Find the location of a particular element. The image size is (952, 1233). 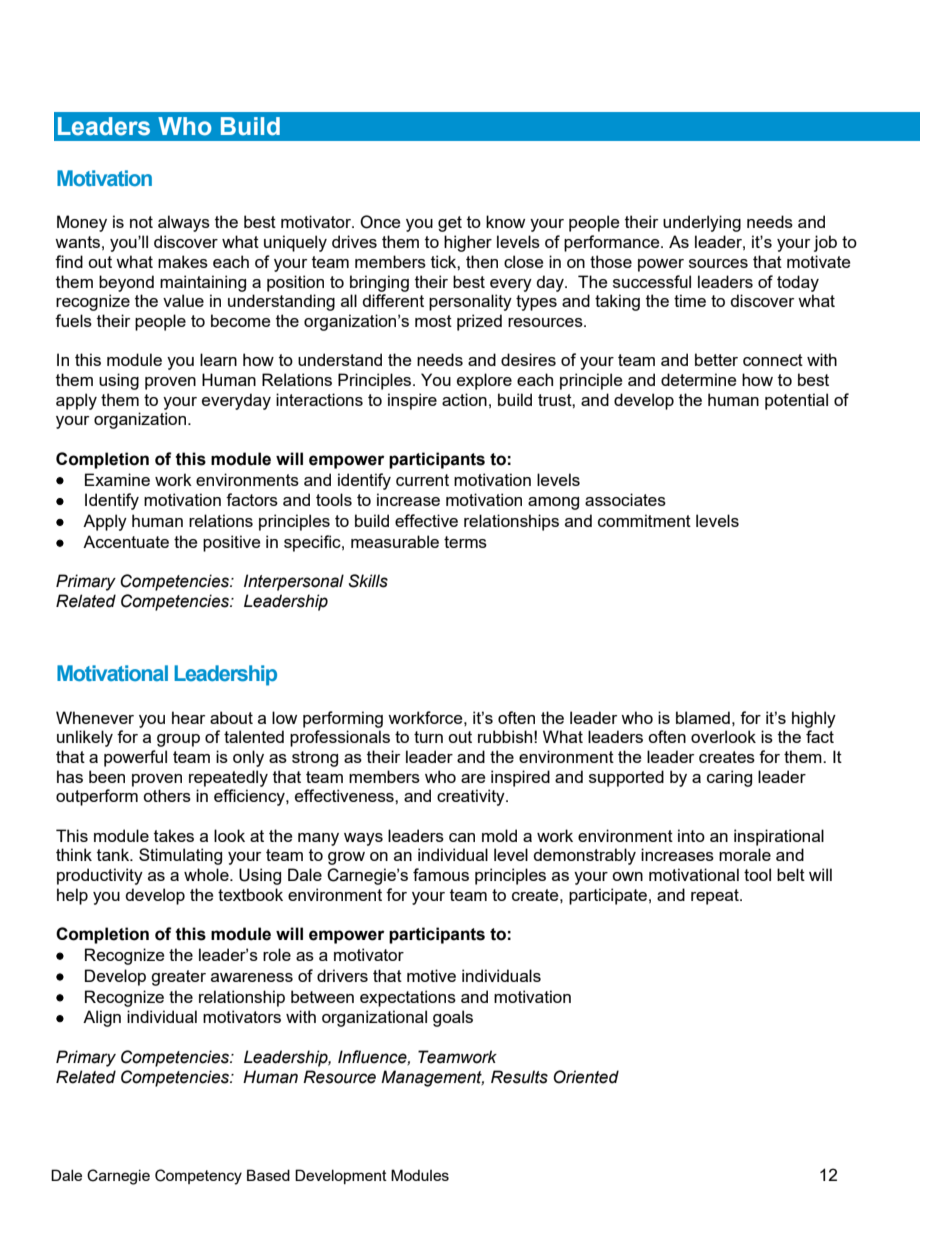

morale is located at coordinates (745, 854).
